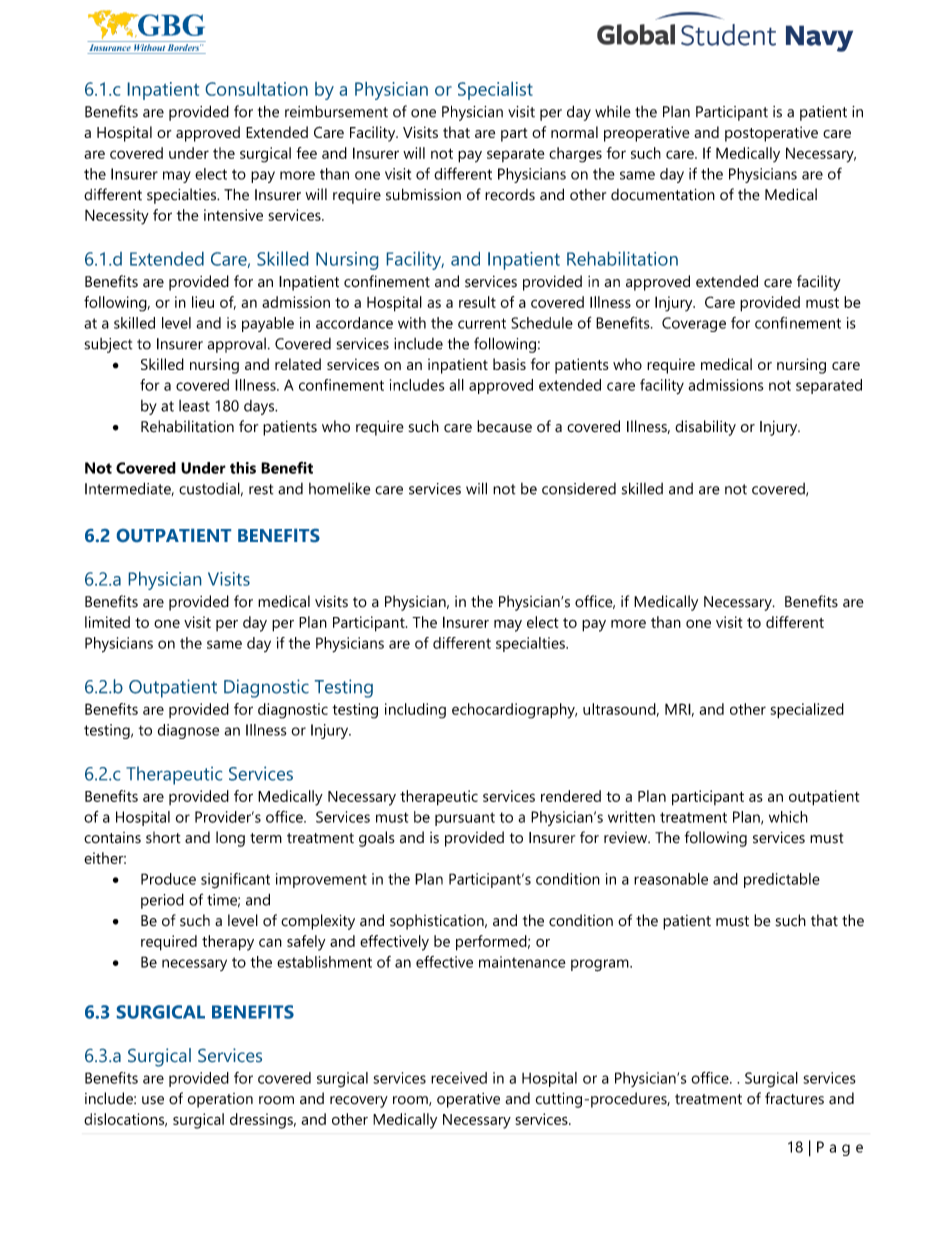 The image size is (952, 1233). I want to click on Specialist, so click(495, 91).
